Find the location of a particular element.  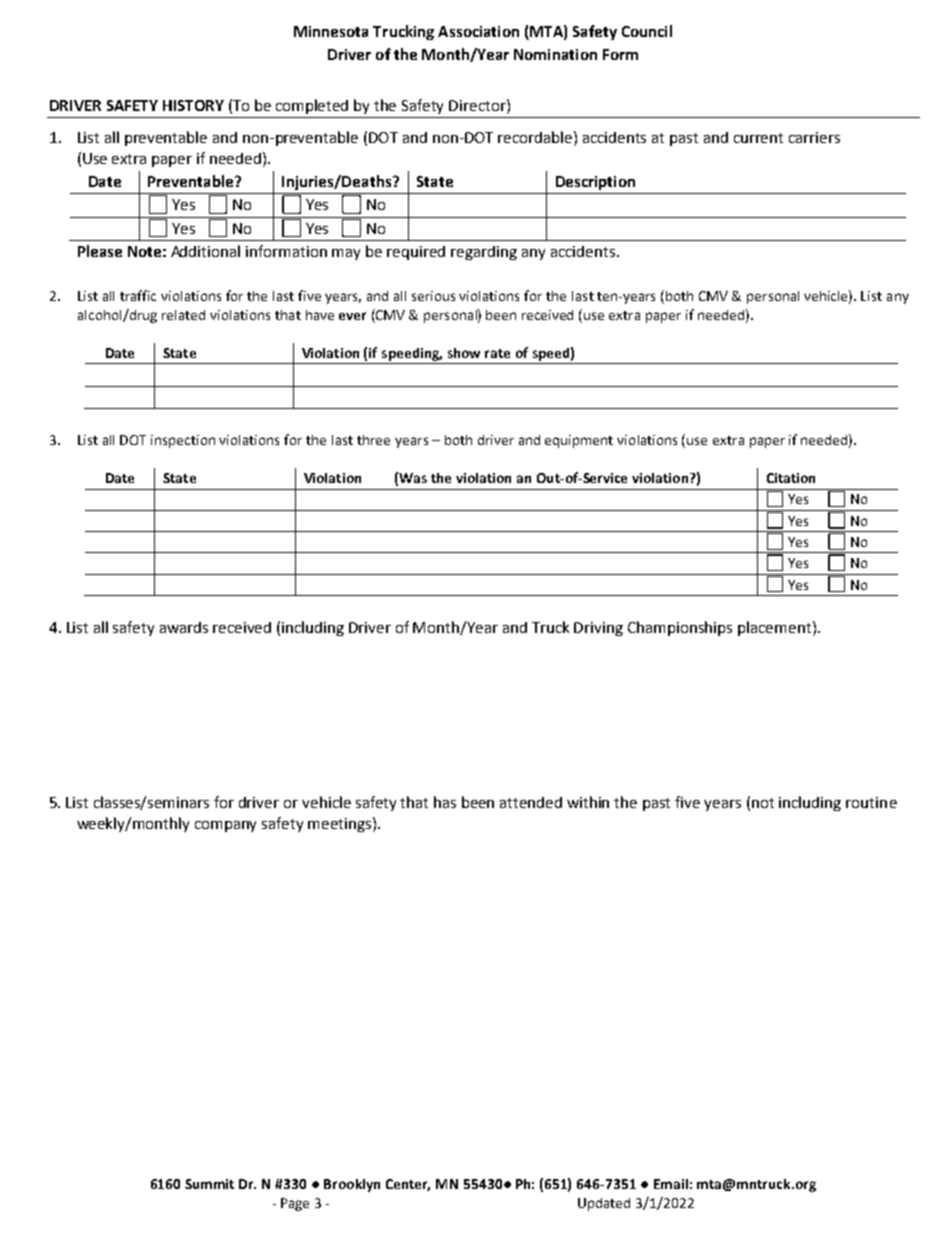

has is located at coordinates (445, 802).
